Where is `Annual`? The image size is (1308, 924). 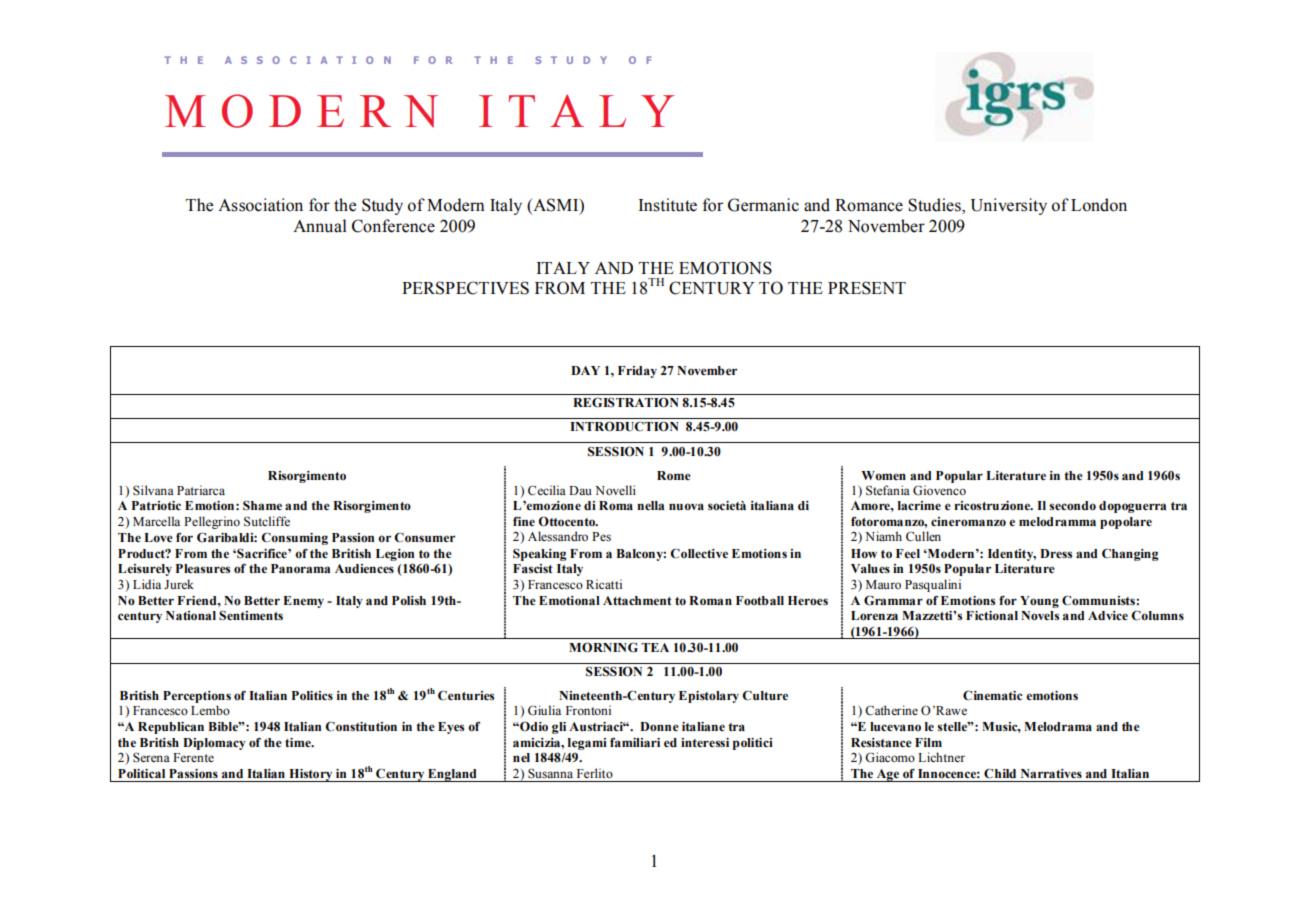
Annual is located at coordinates (320, 226).
